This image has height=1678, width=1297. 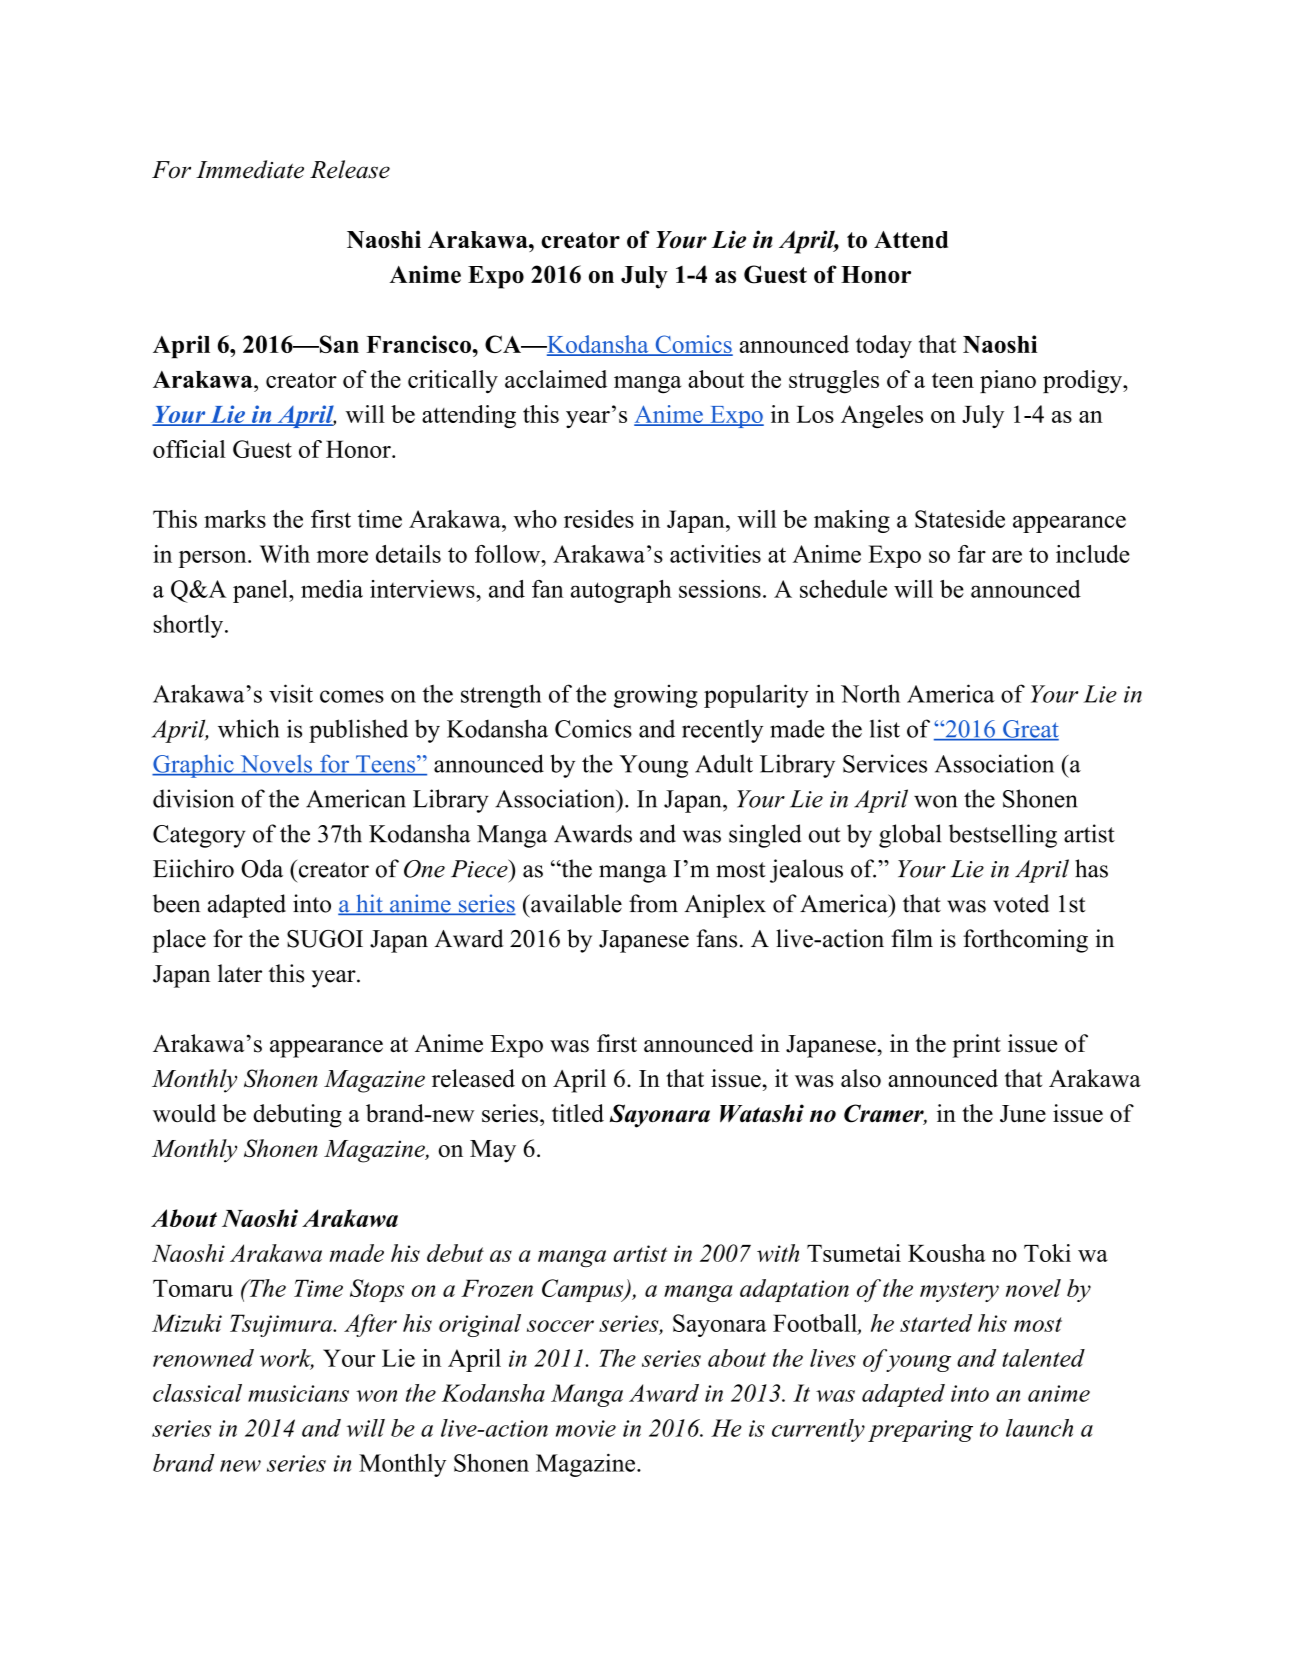 What do you see at coordinates (1023, 1114) in the image?
I see `June` at bounding box center [1023, 1114].
